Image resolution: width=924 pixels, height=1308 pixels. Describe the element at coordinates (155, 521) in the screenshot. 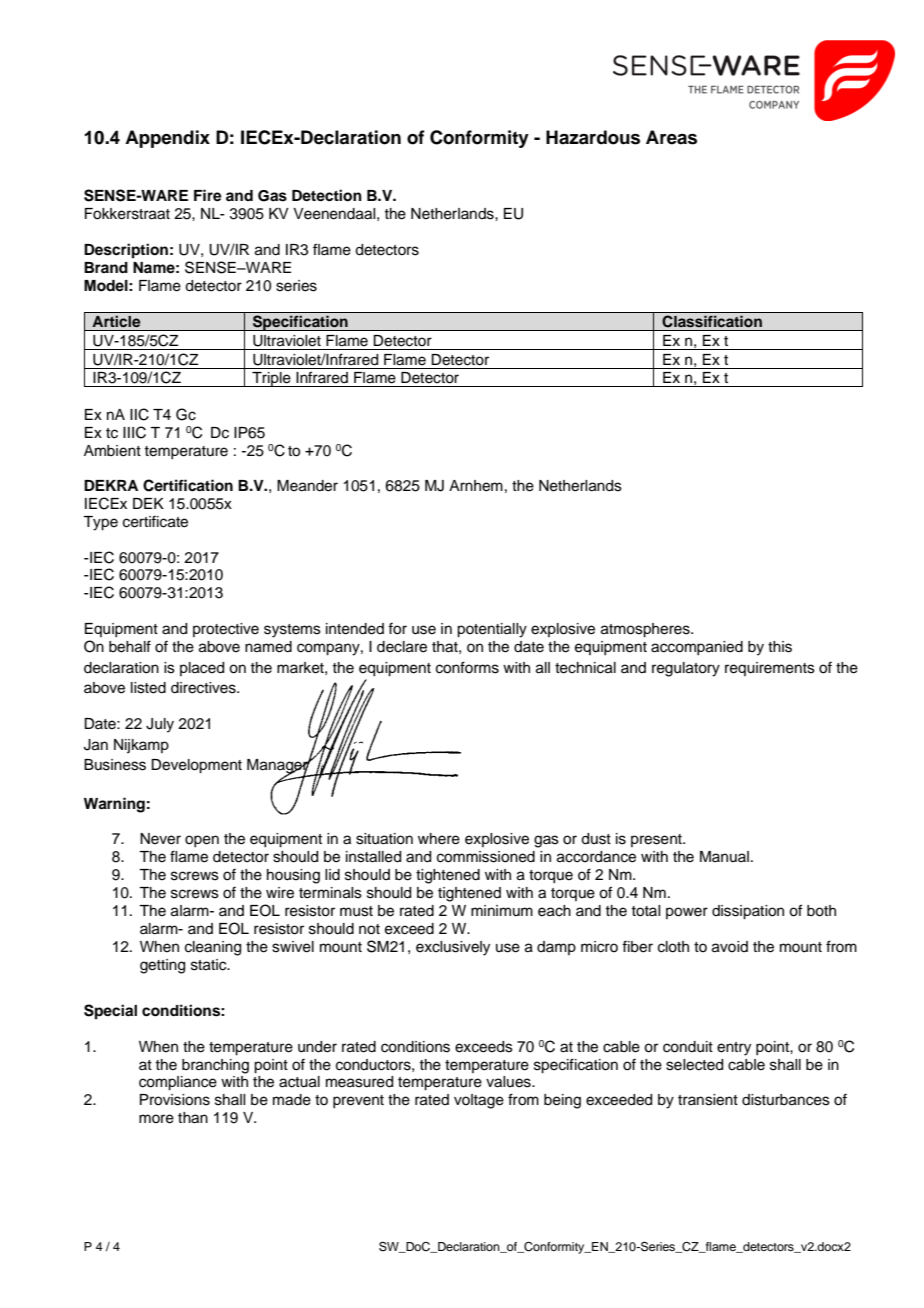

I see `certificate` at that location.
